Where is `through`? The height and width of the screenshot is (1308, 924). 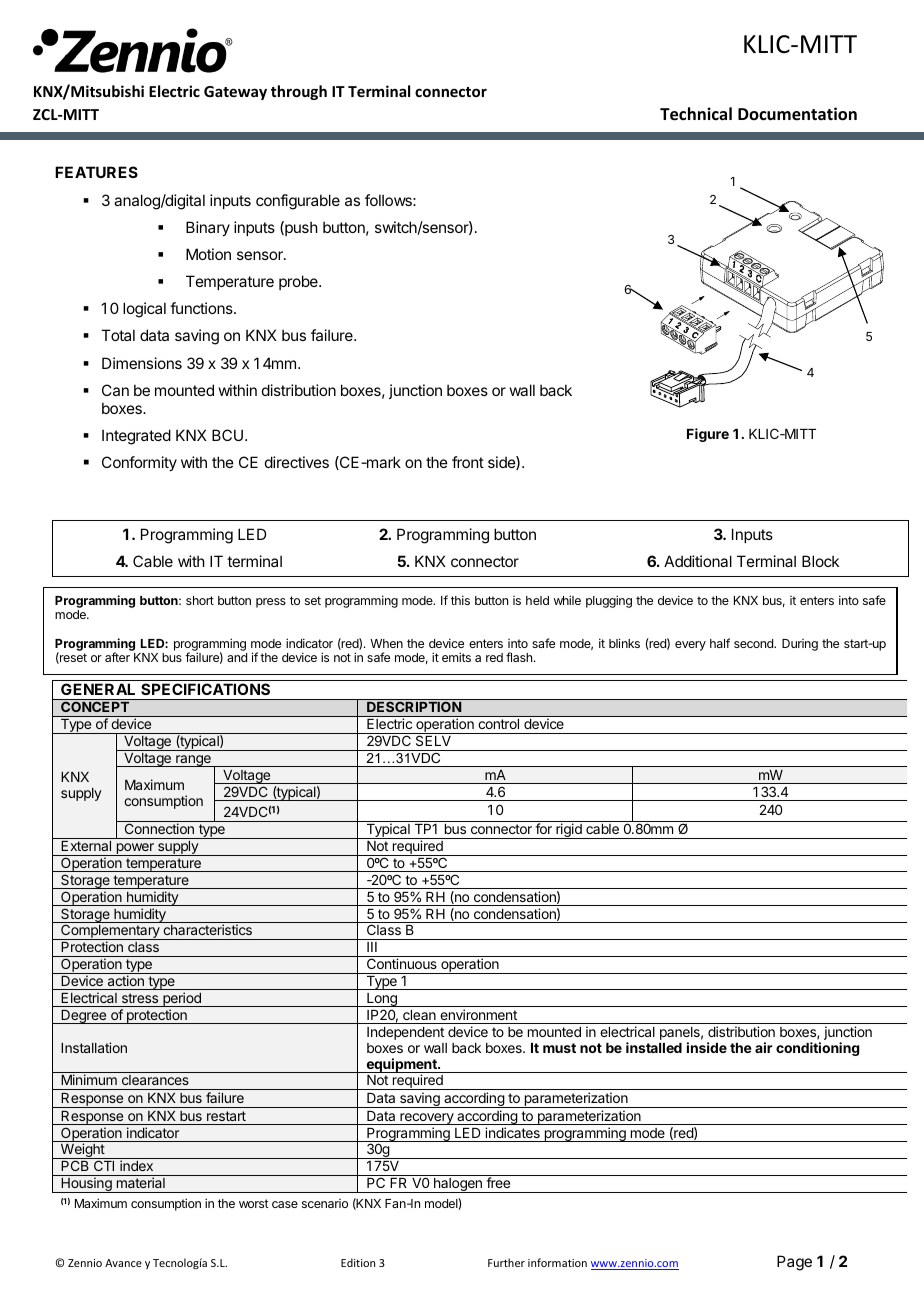 through is located at coordinates (299, 92).
